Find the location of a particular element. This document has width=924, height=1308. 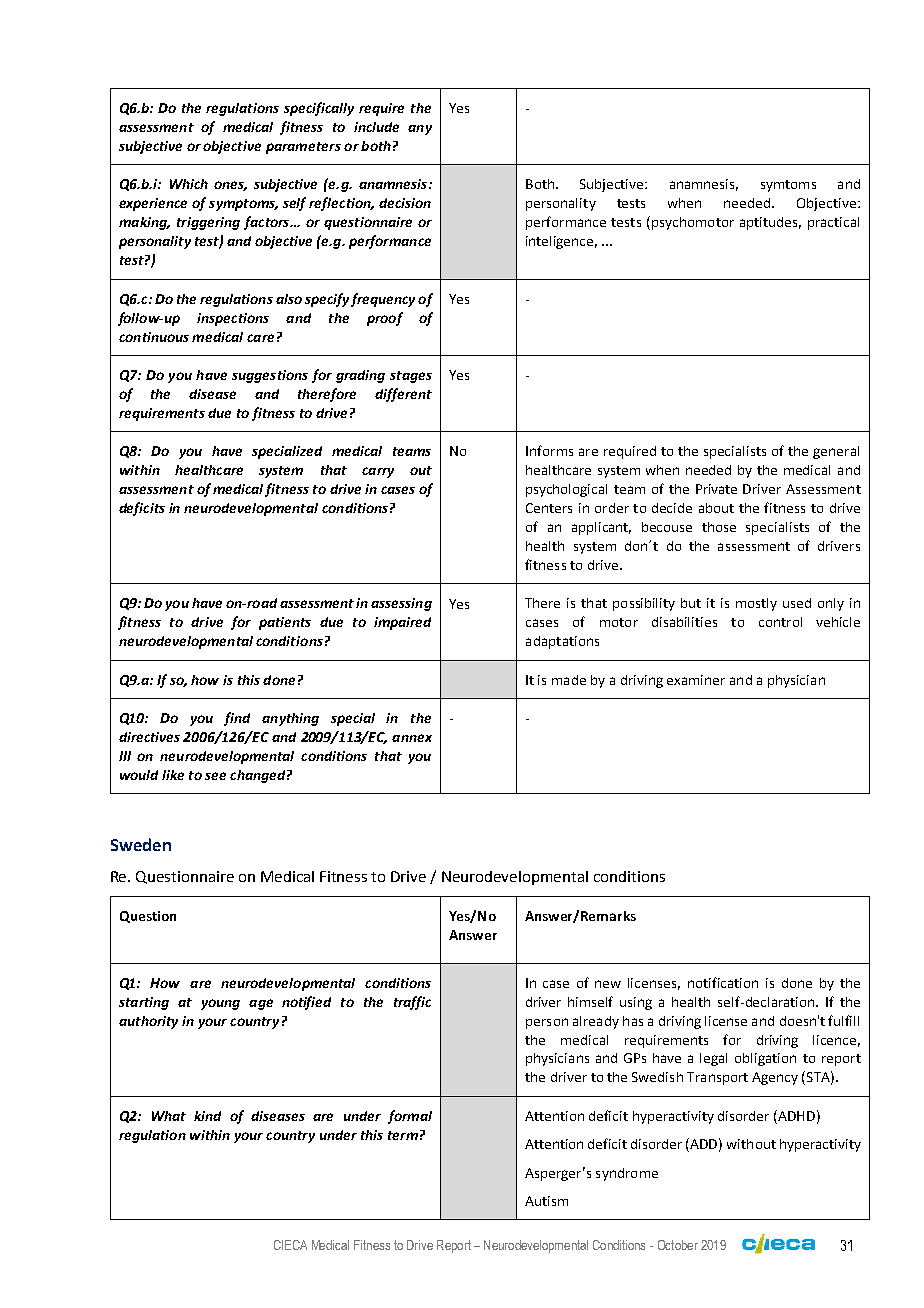

find is located at coordinates (237, 719).
